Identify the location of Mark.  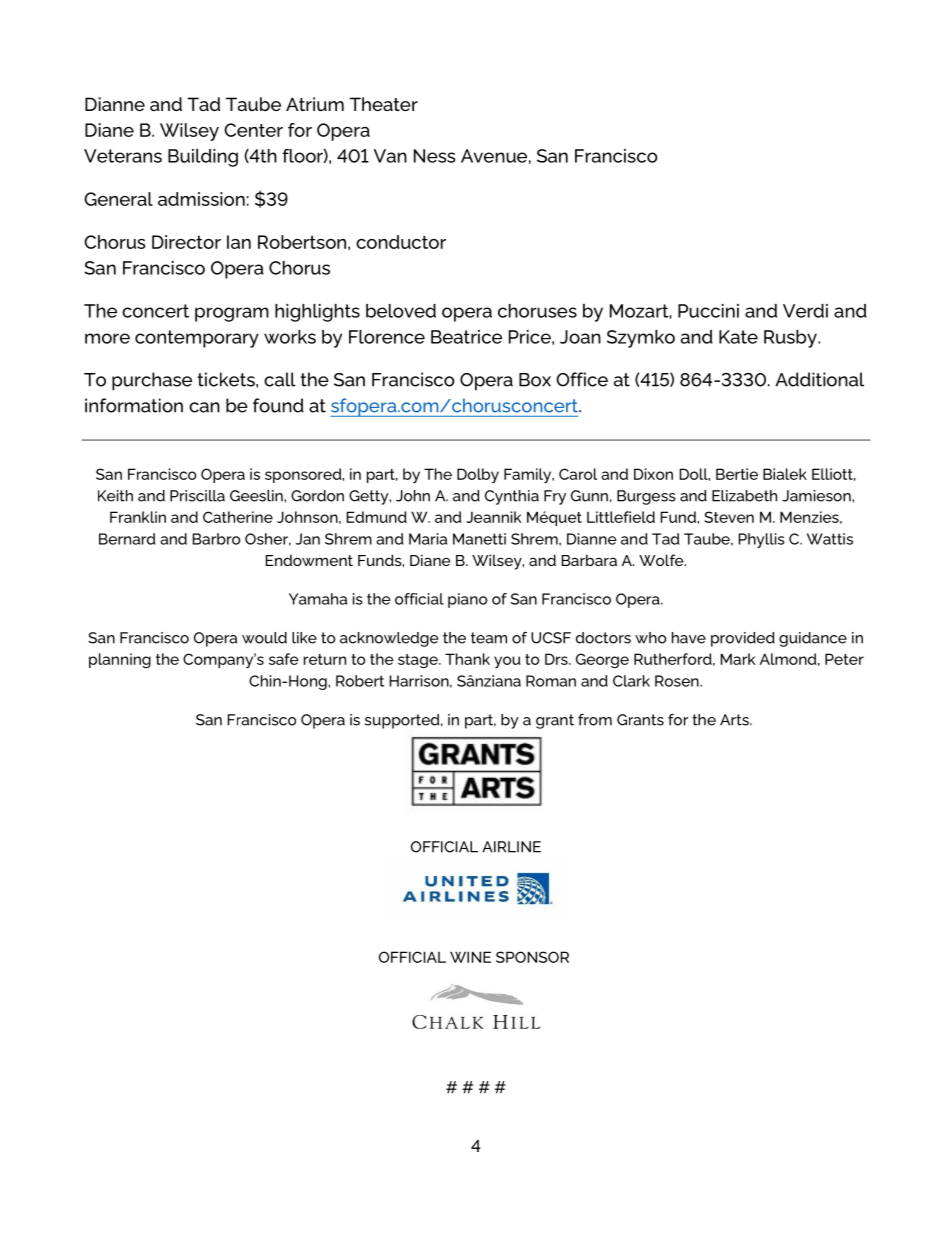
(738, 659).
